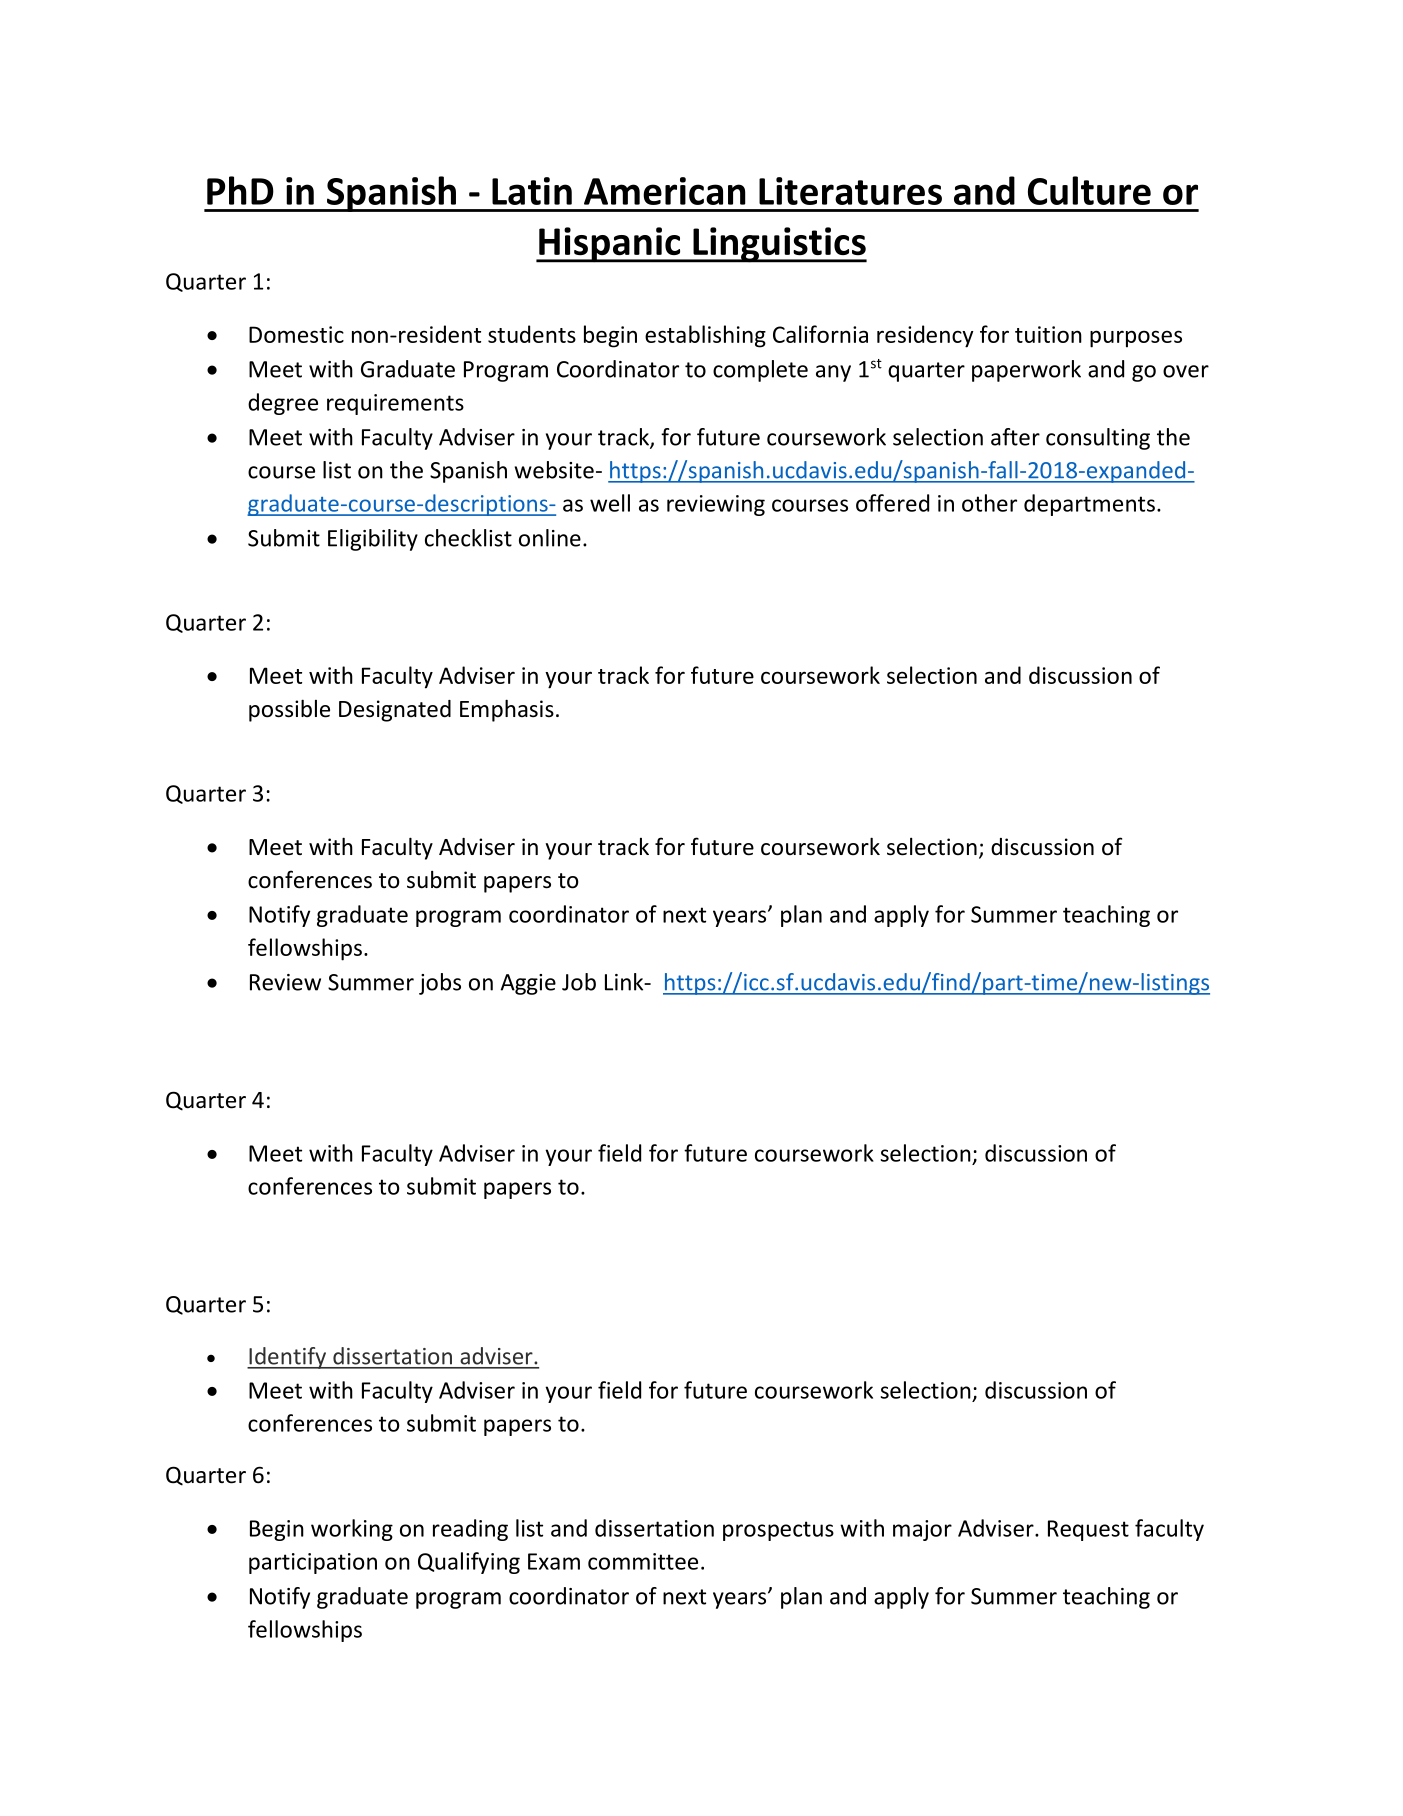 The image size is (1403, 1816). Describe the element at coordinates (779, 245) in the screenshot. I see `Linguistics` at that location.
